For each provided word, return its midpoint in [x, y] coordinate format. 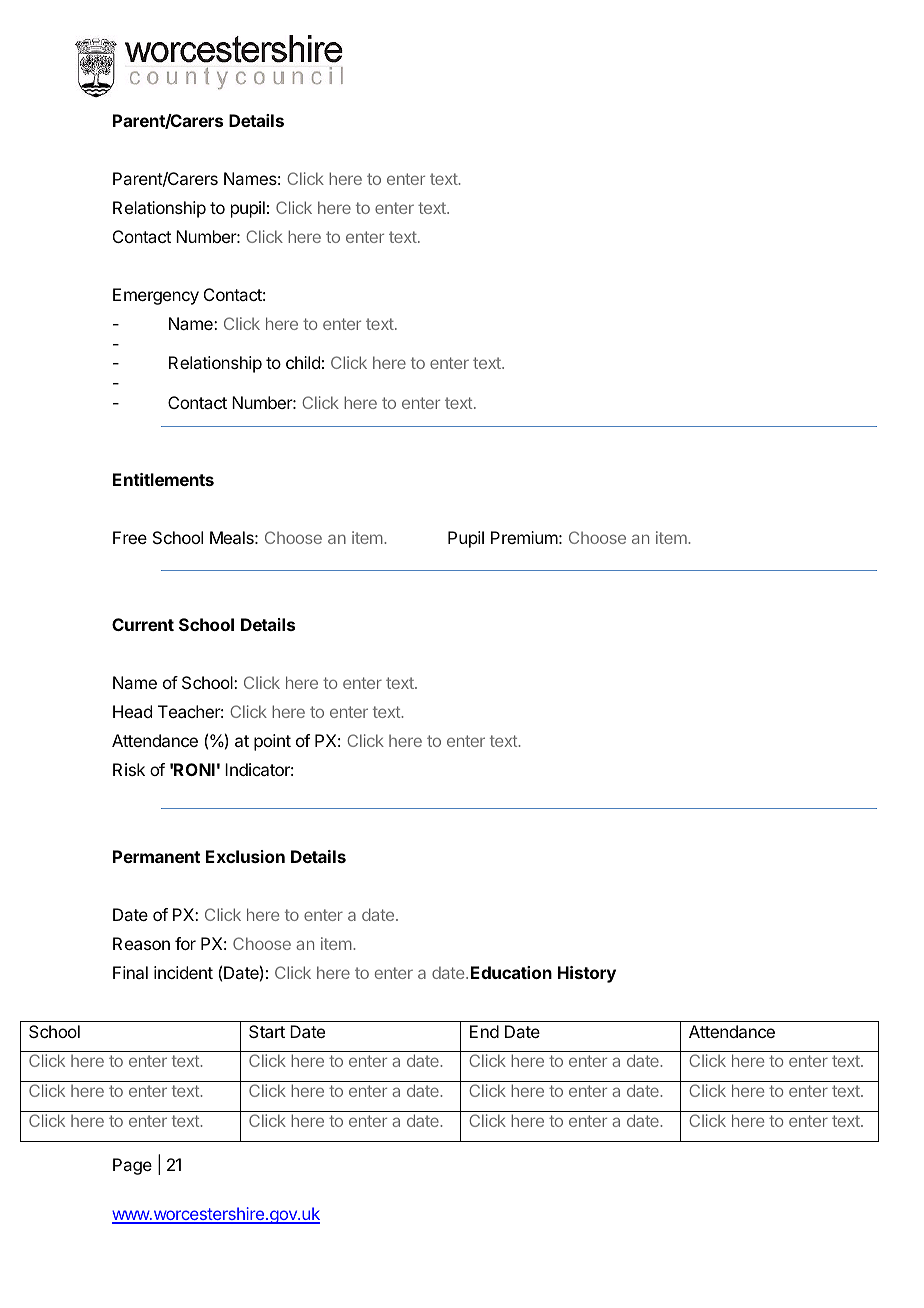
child [303, 362]
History [587, 974]
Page [132, 1166]
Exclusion [245, 856]
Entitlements [163, 479]
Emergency [156, 296]
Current [143, 624]
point [272, 742]
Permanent [156, 856]
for [185, 943]
